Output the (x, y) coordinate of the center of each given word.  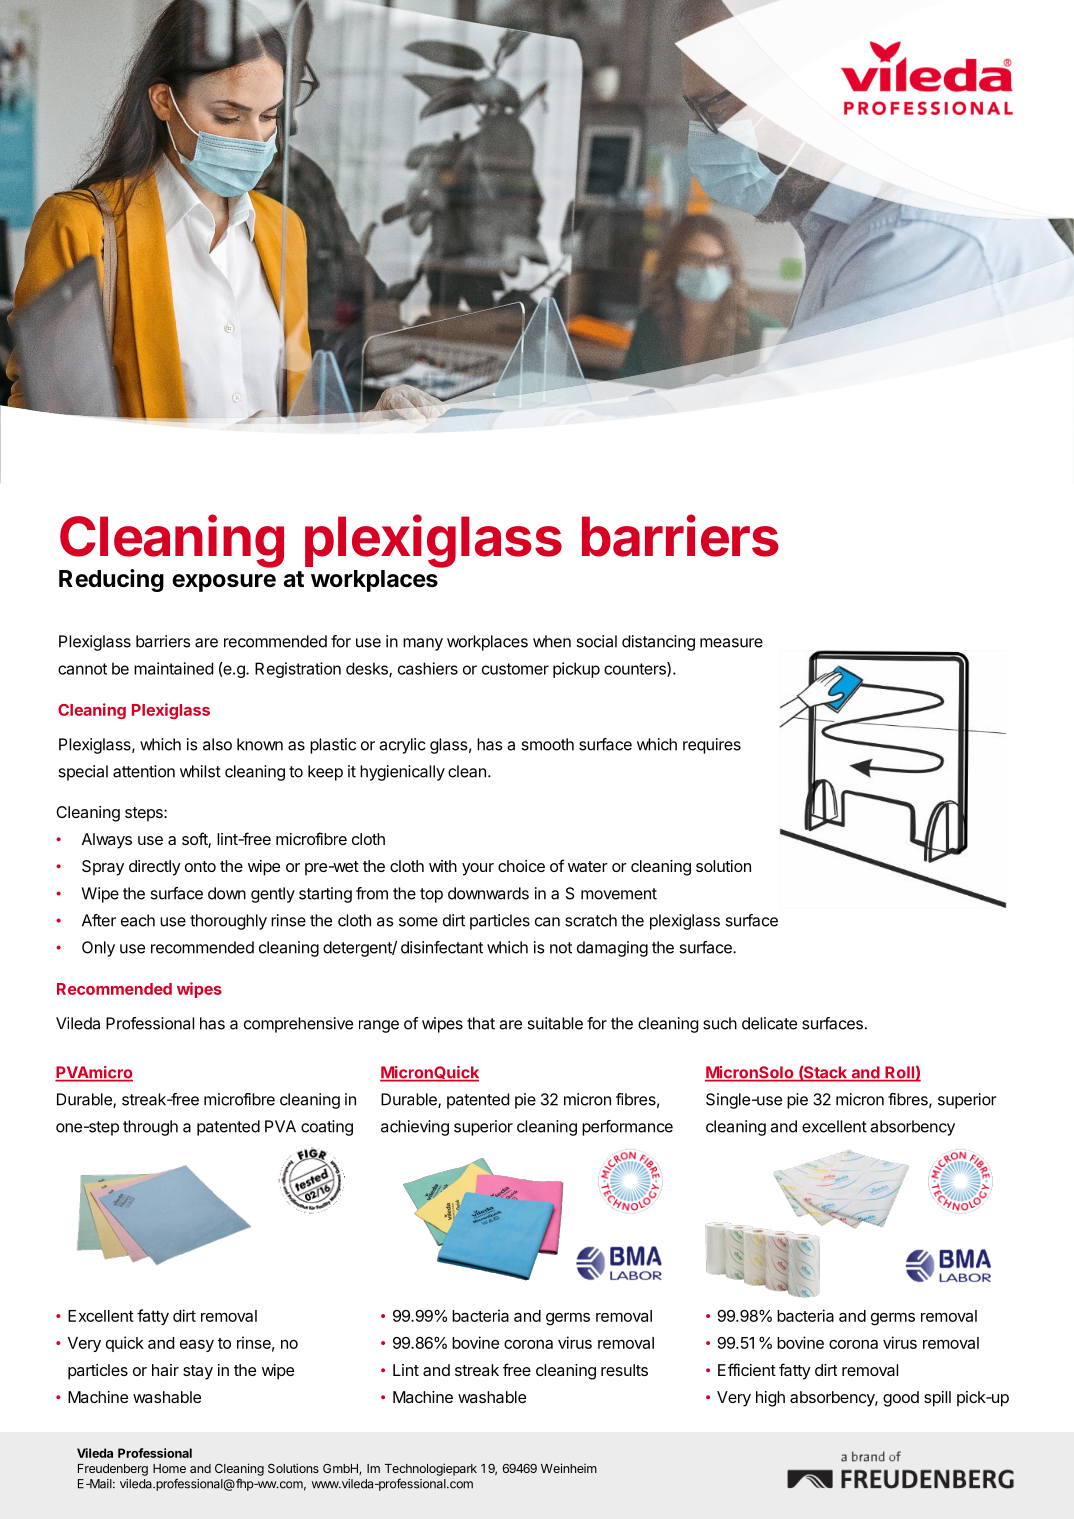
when (552, 641)
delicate (769, 1023)
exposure (224, 583)
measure (731, 643)
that (481, 1023)
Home (169, 1468)
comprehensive (298, 1025)
